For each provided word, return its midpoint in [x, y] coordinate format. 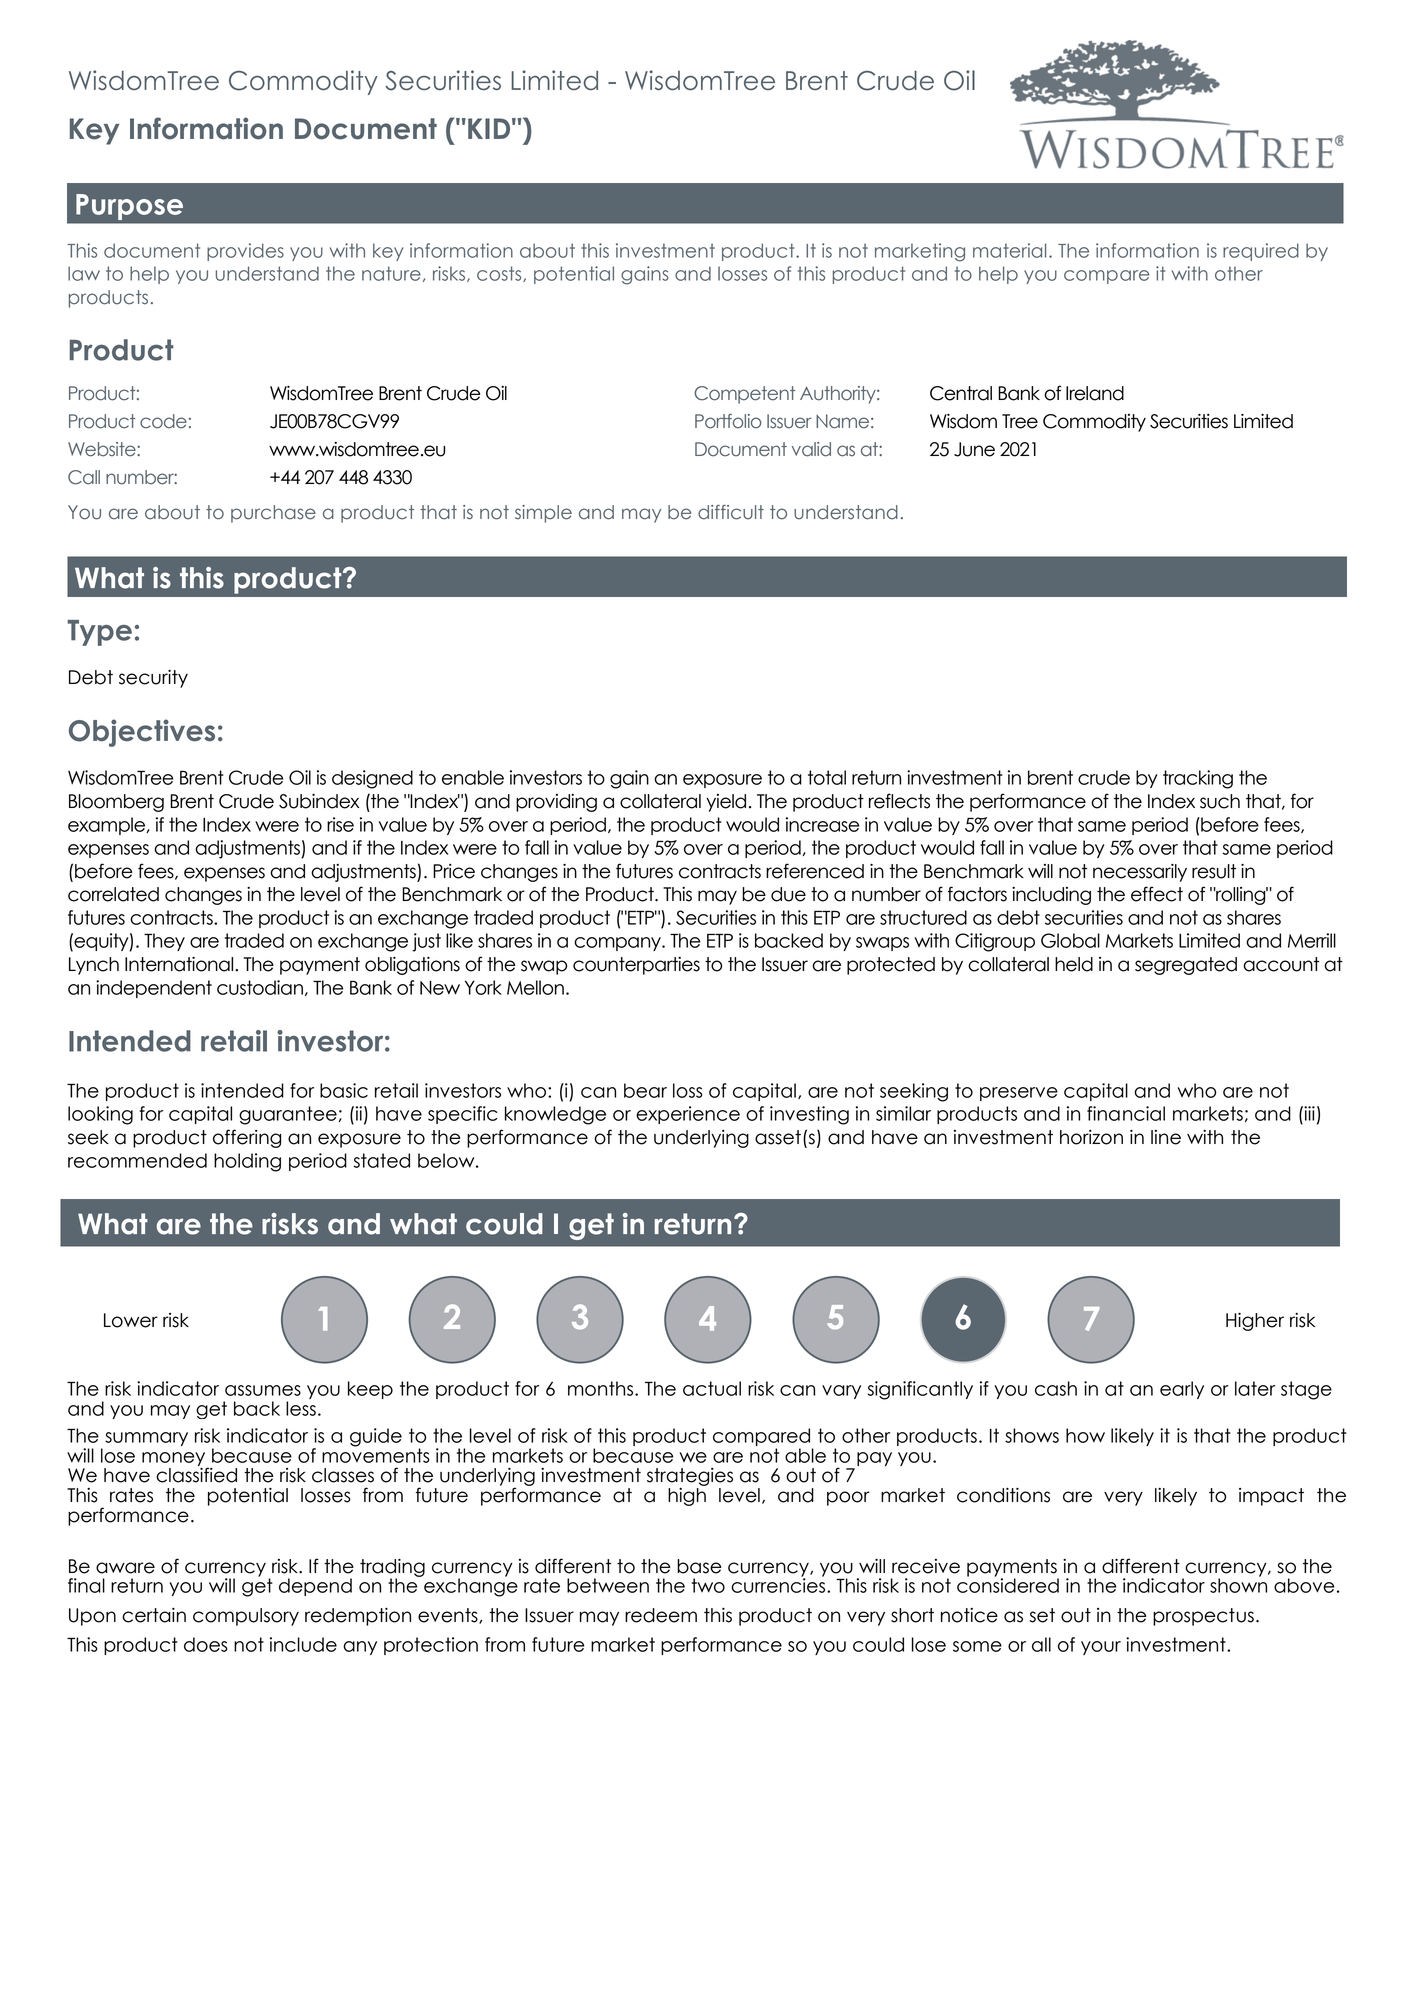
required [1261, 252]
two [708, 1585]
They [164, 942]
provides [245, 252]
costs [500, 274]
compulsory [246, 1617]
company [618, 944]
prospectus [1203, 1617]
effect [1157, 894]
